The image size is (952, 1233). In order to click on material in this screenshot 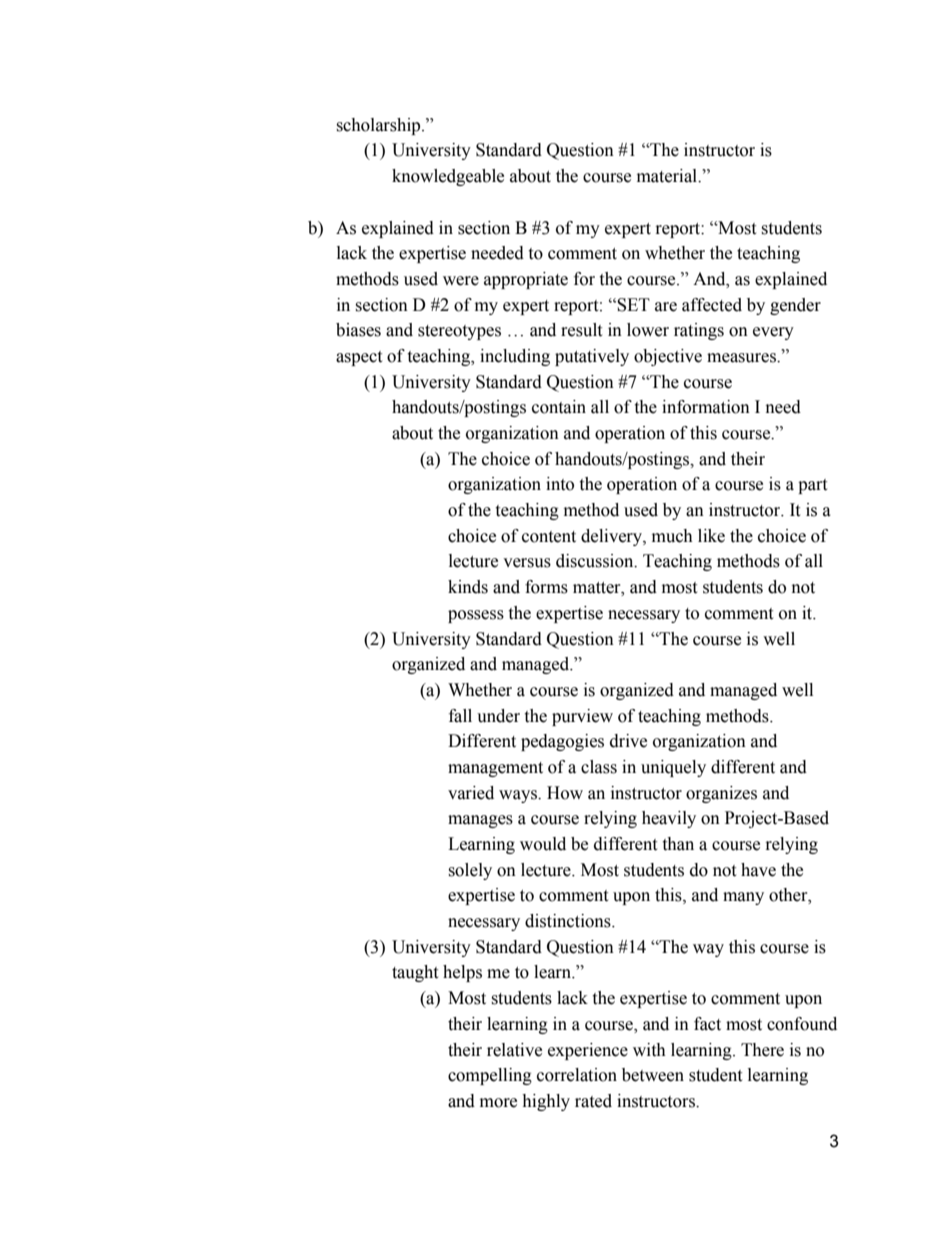, I will do `click(668, 176)`.
